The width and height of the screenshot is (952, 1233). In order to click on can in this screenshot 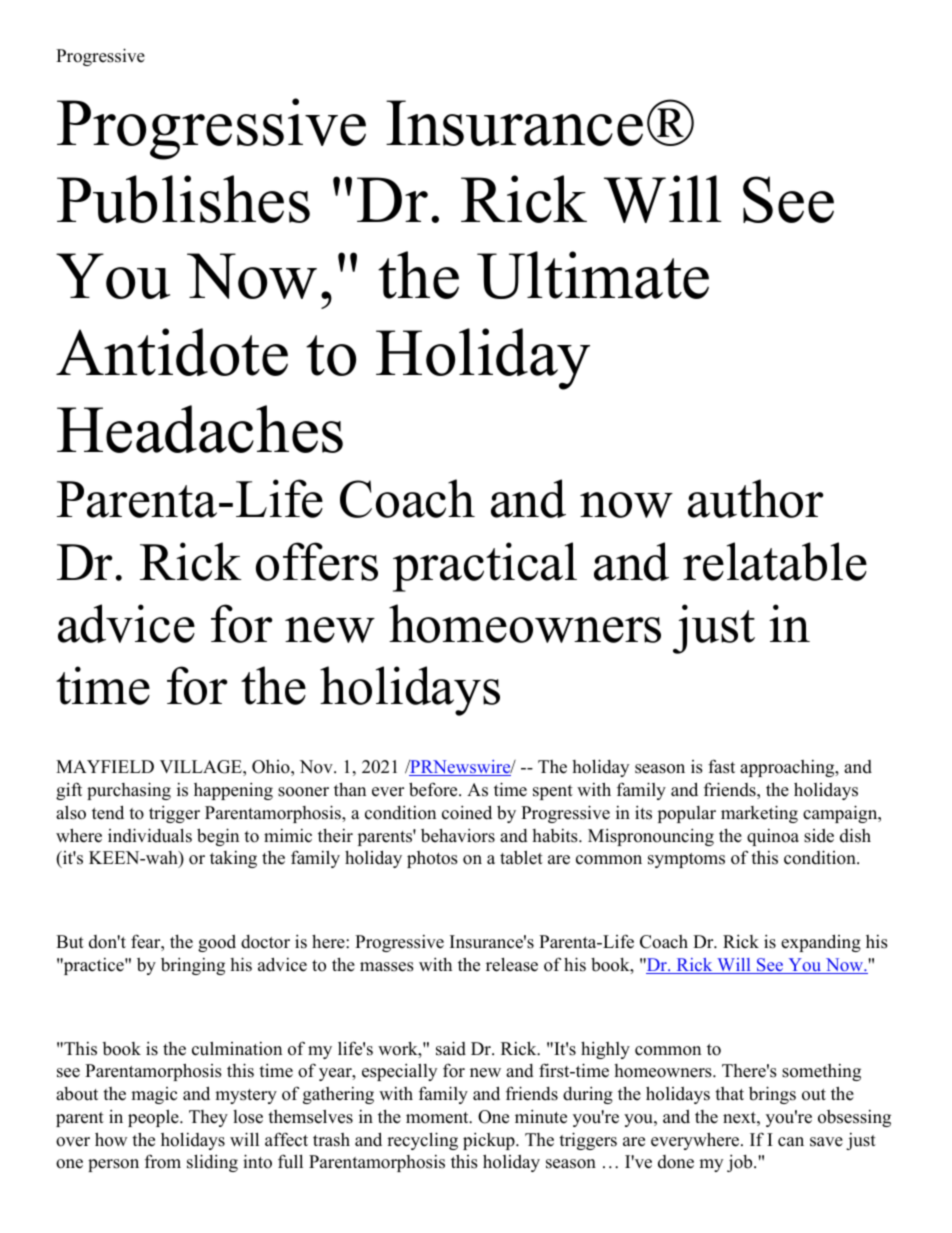, I will do `click(791, 1142)`.
